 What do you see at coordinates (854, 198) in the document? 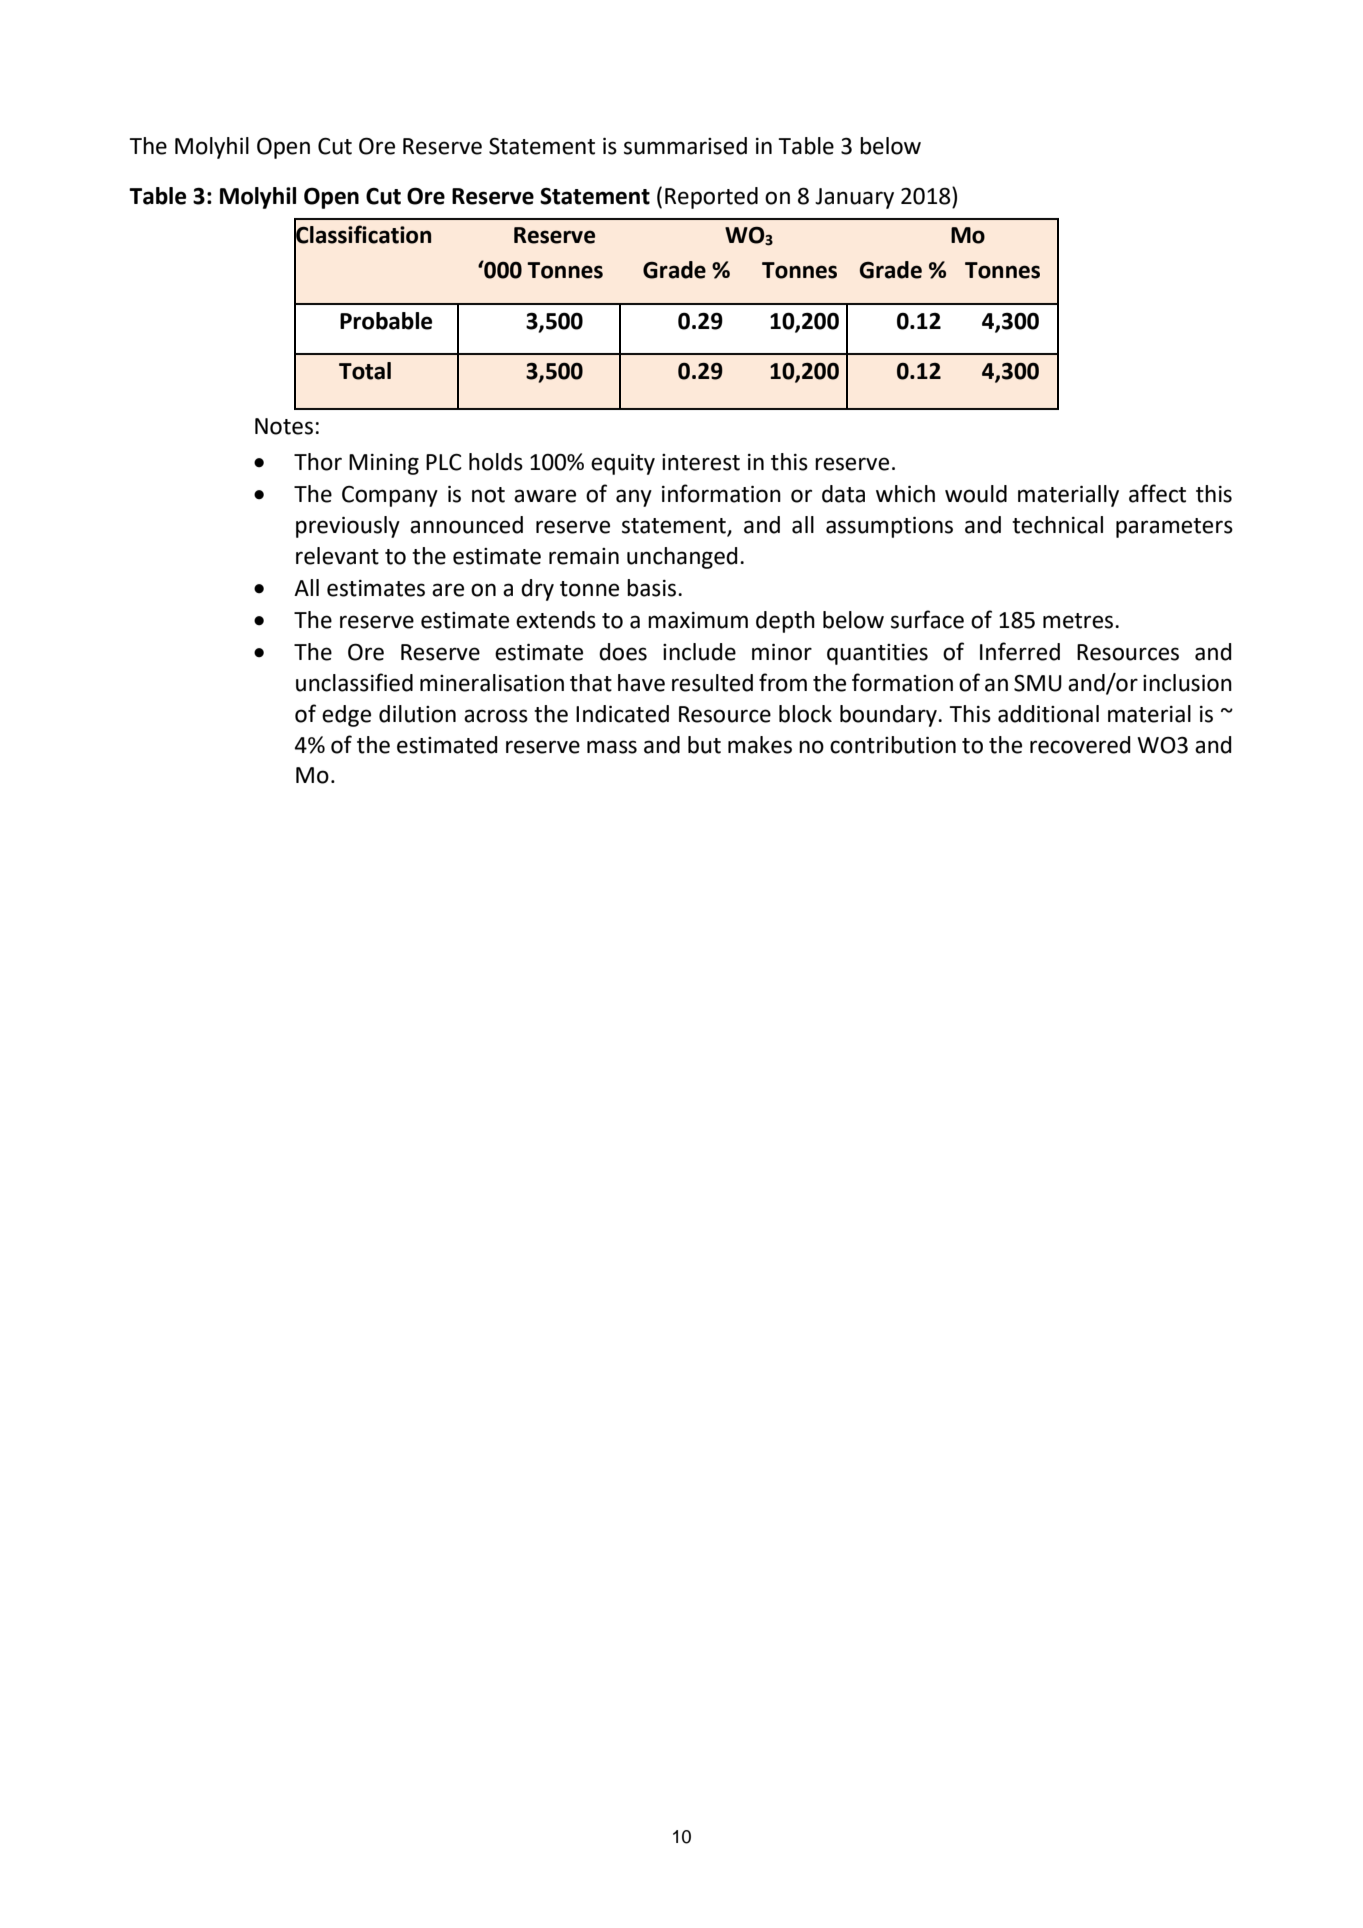
I see `January` at bounding box center [854, 198].
